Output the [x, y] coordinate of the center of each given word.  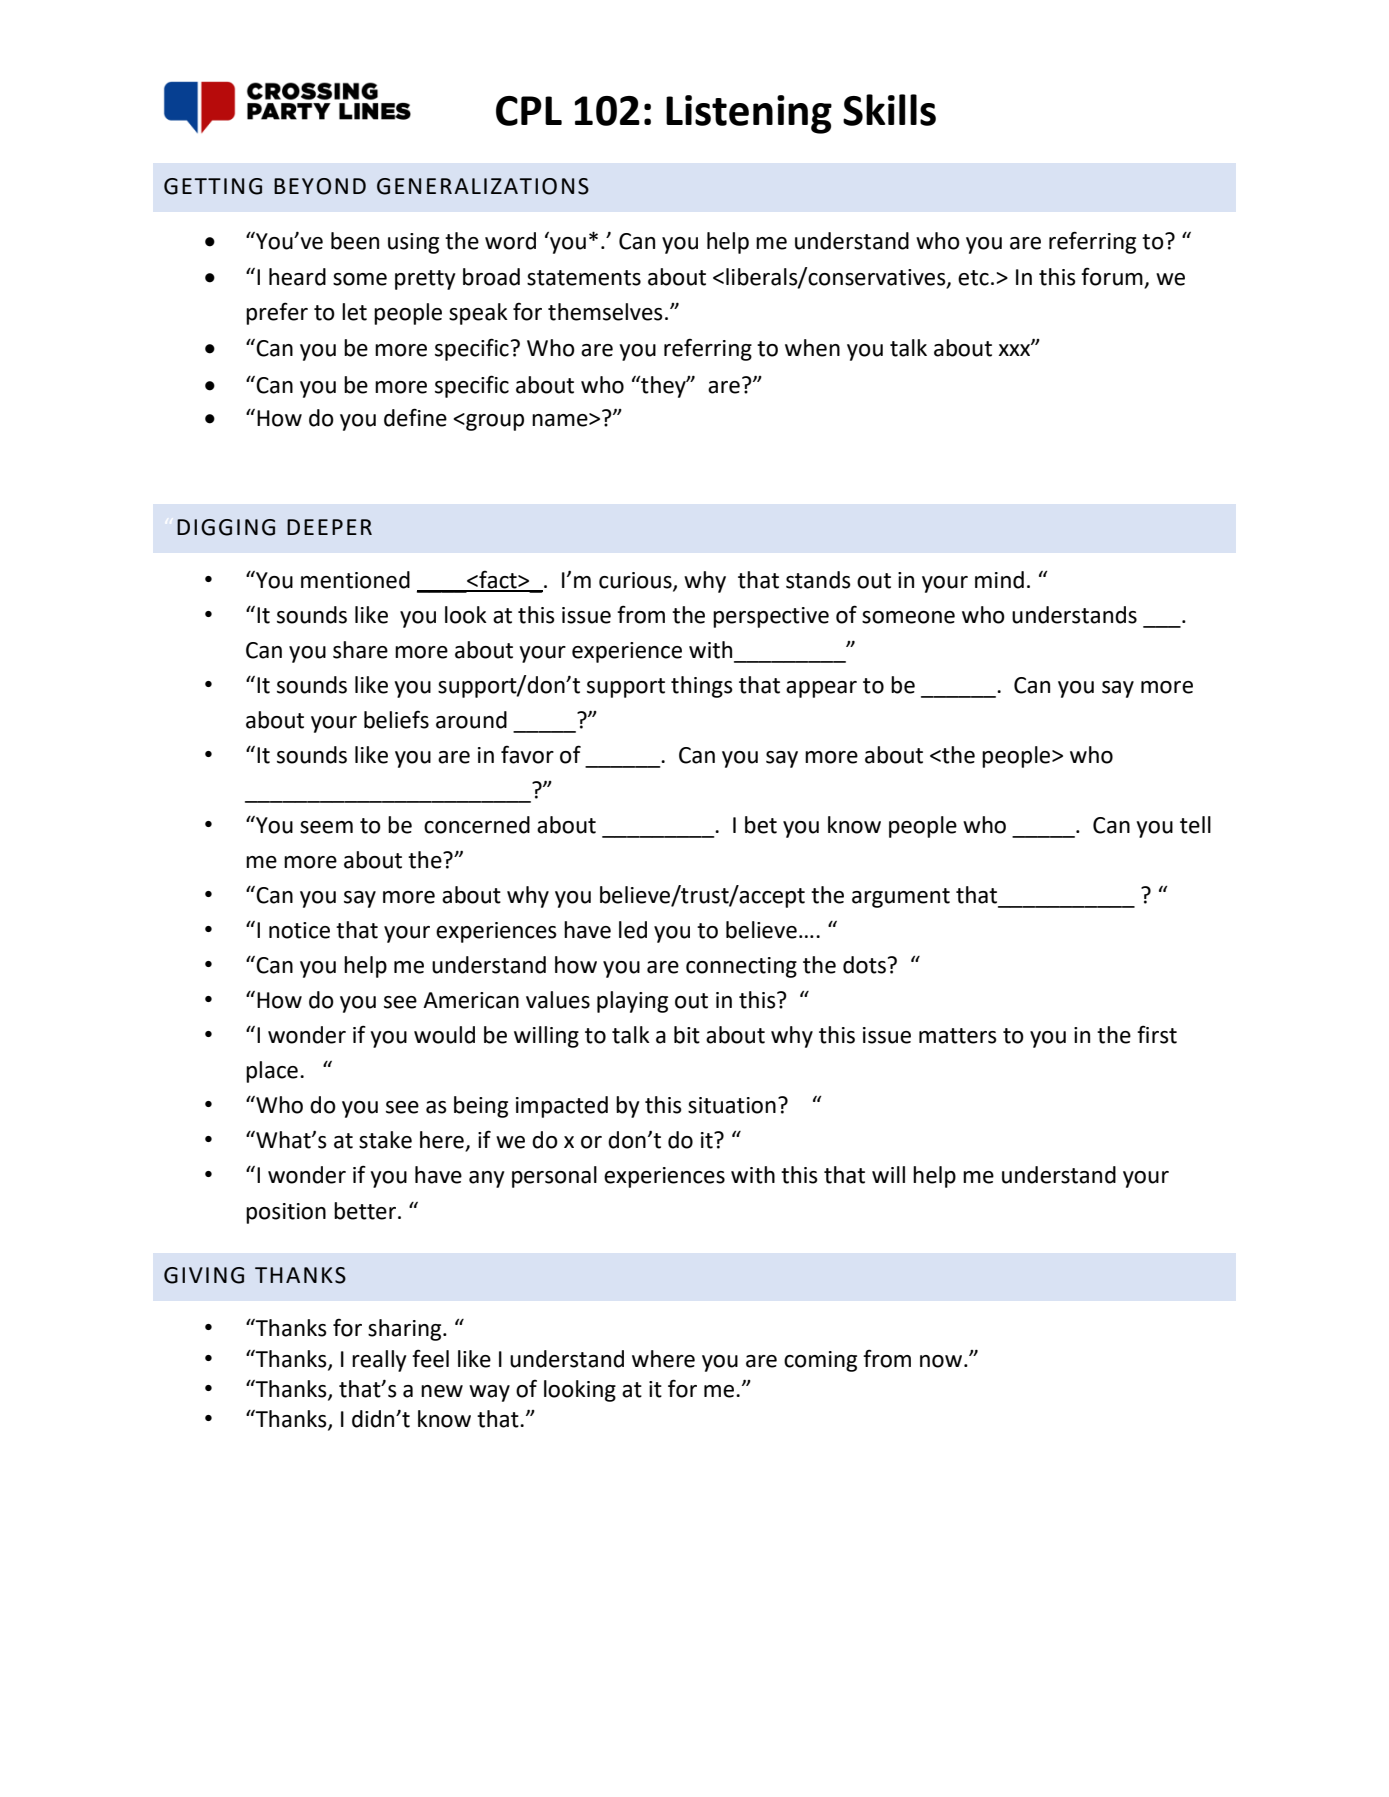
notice [299, 930]
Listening [749, 114]
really [379, 1361]
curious [636, 581]
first [1157, 1034]
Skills [889, 110]
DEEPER [329, 527]
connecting [741, 967]
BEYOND [320, 186]
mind [999, 580]
